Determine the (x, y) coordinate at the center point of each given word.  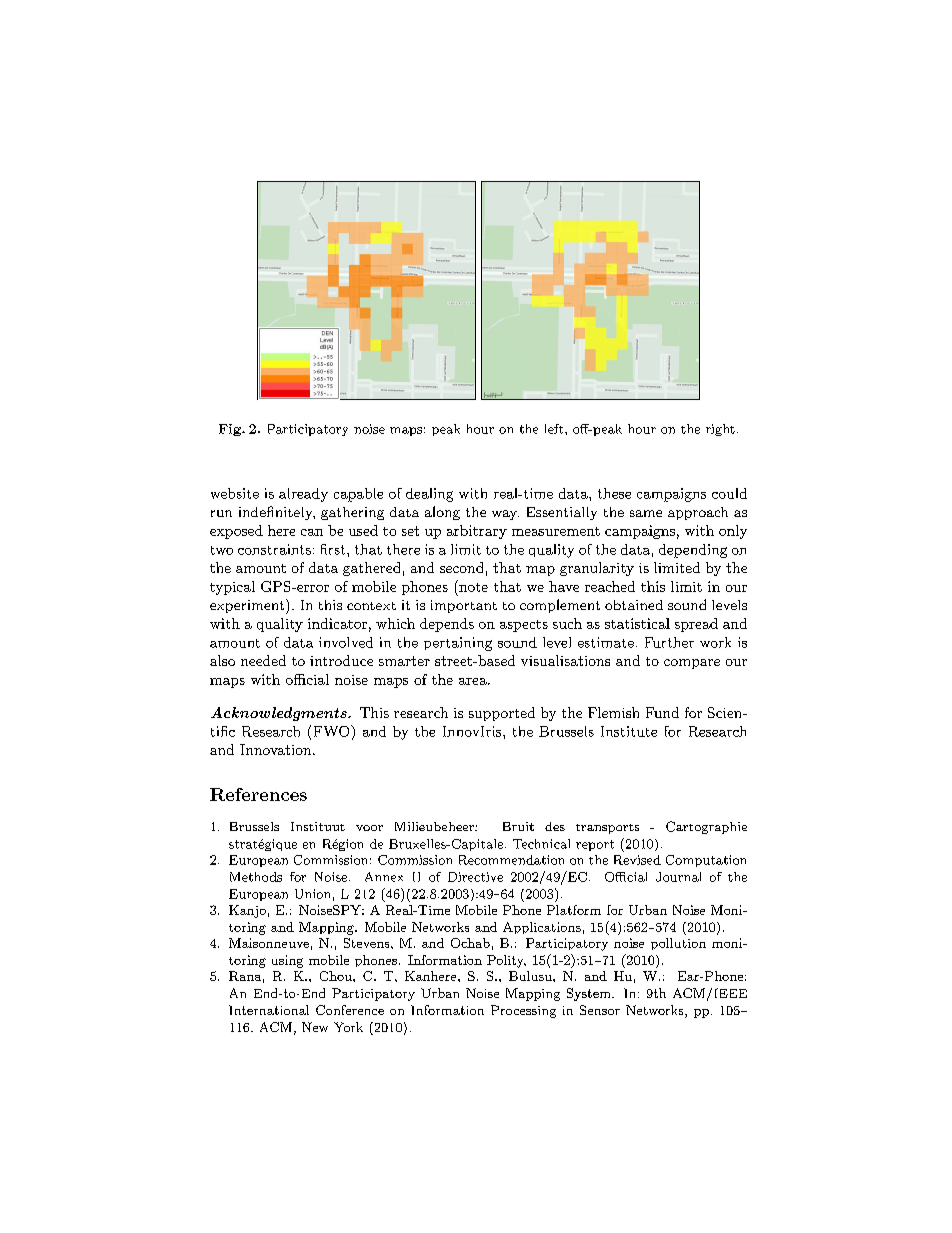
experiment (248, 606)
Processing (523, 1011)
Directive (475, 877)
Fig (231, 430)
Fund (662, 712)
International (269, 1010)
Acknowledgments (280, 714)
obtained (634, 605)
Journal (678, 877)
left (554, 429)
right (720, 430)
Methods (256, 877)
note (472, 586)
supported (502, 714)
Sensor (600, 1010)
